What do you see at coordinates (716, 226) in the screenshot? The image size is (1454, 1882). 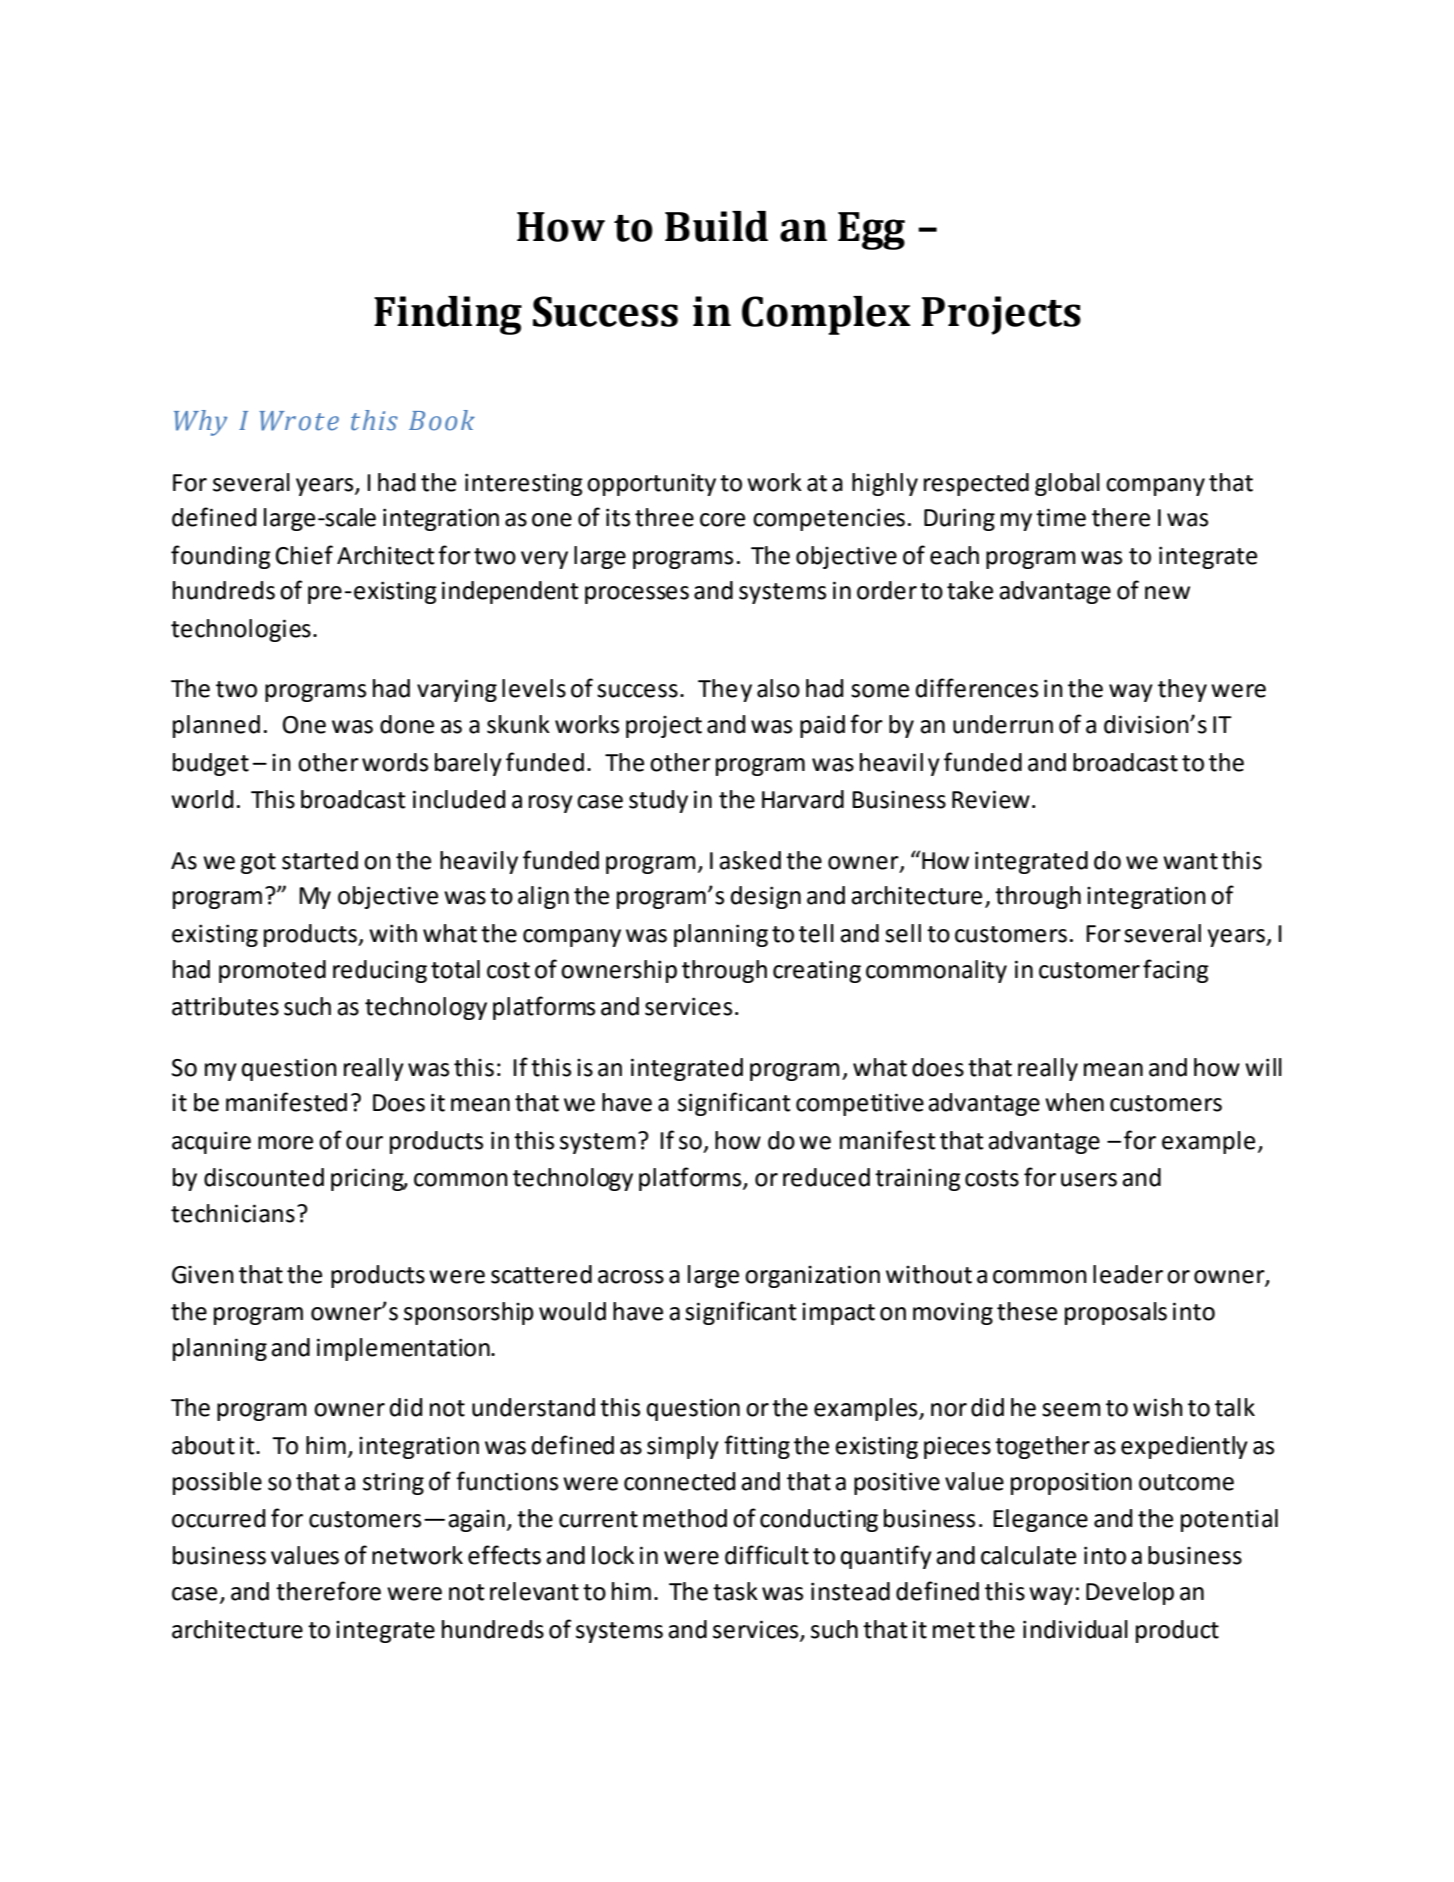 I see `Build` at bounding box center [716, 226].
